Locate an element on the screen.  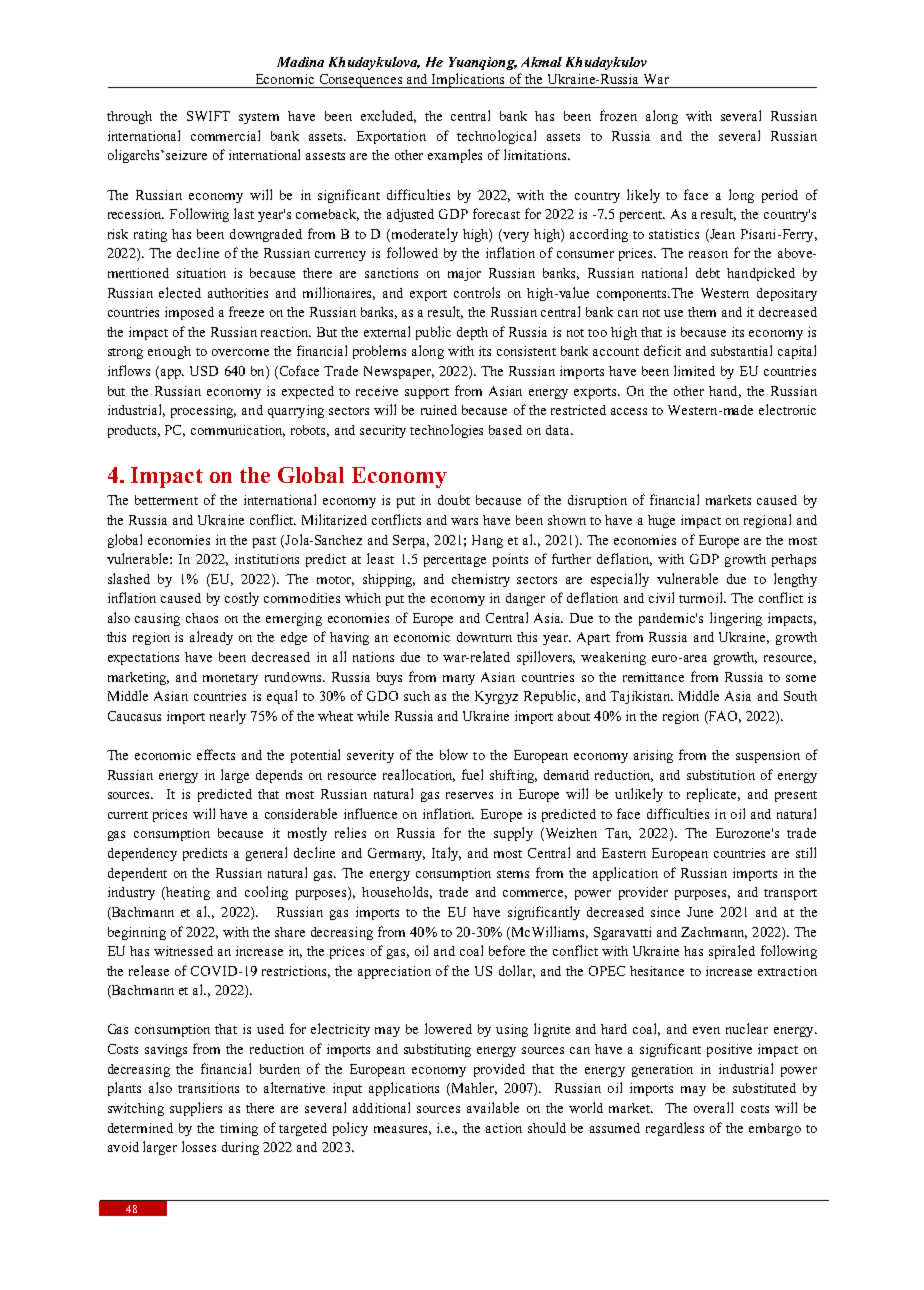
chaos is located at coordinates (202, 618).
